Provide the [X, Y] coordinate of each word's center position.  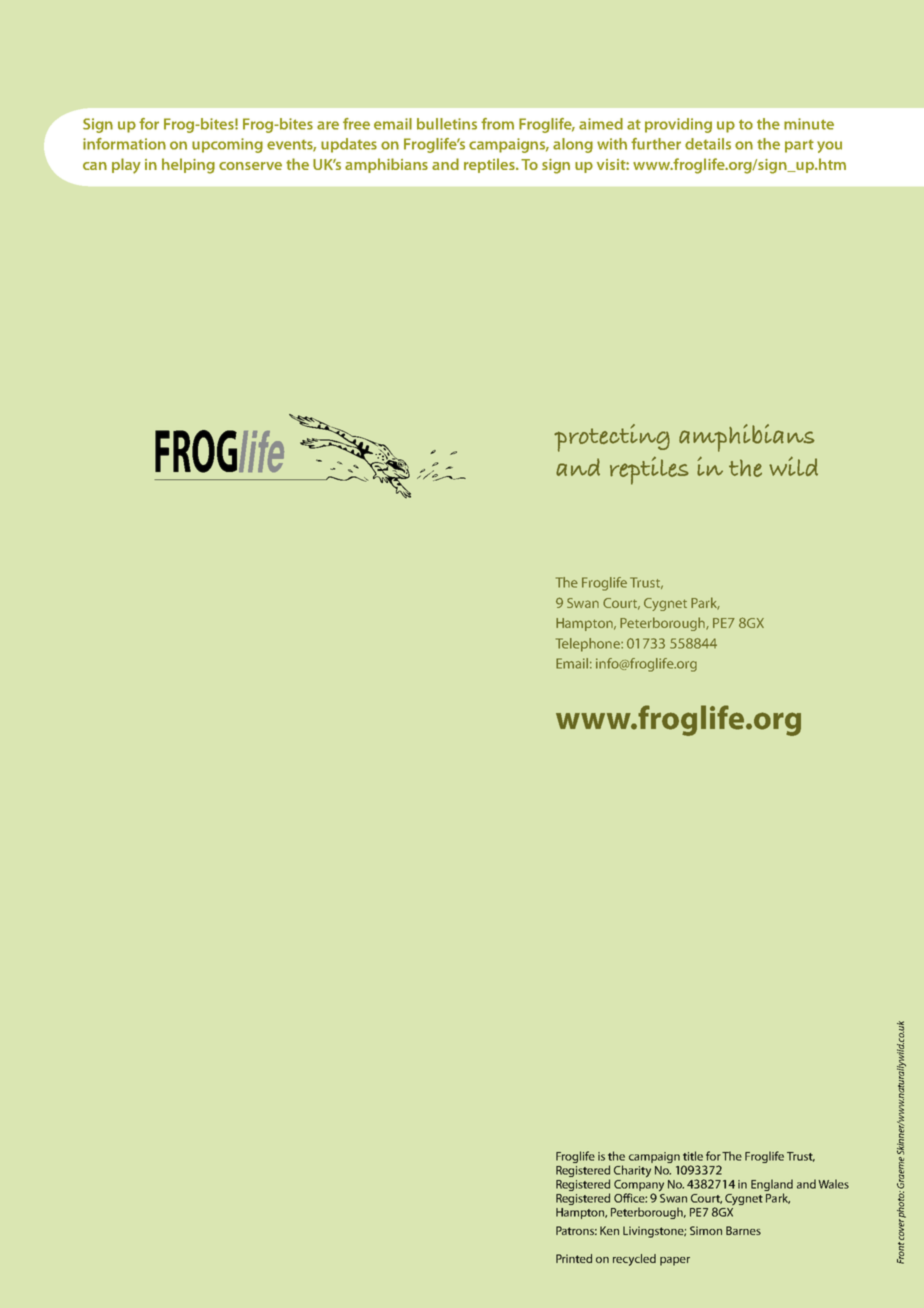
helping [188, 166]
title [693, 1156]
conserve [250, 166]
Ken [609, 1230]
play [126, 166]
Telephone [589, 645]
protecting [612, 438]
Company [639, 1185]
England [772, 1186]
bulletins [447, 124]
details [708, 144]
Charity [632, 1171]
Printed [574, 1258]
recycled [634, 1260]
